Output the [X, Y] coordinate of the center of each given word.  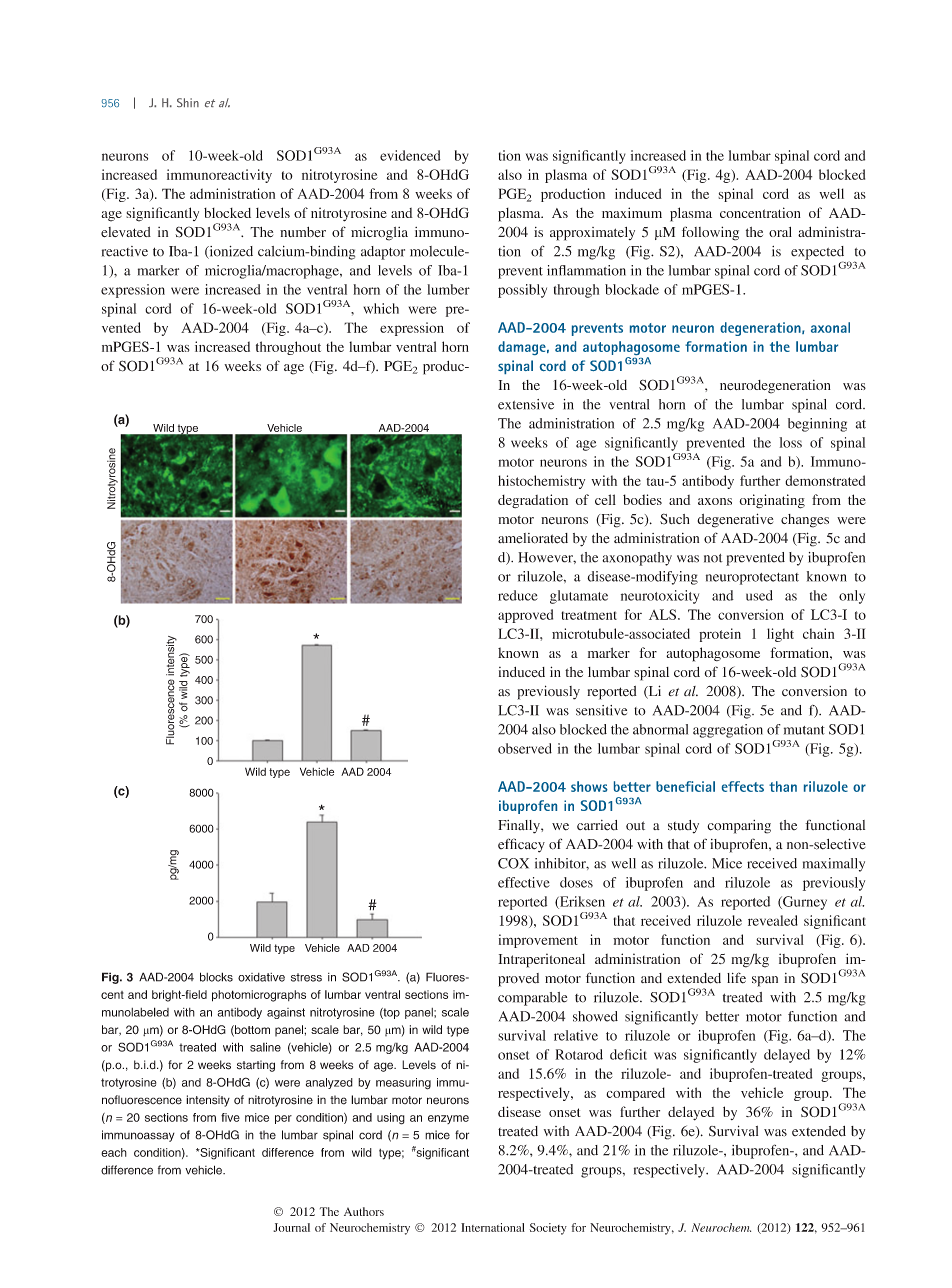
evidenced [410, 155]
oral [780, 232]
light [780, 635]
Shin [188, 102]
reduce [518, 595]
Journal [291, 1227]
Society [548, 1229]
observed [525, 748]
